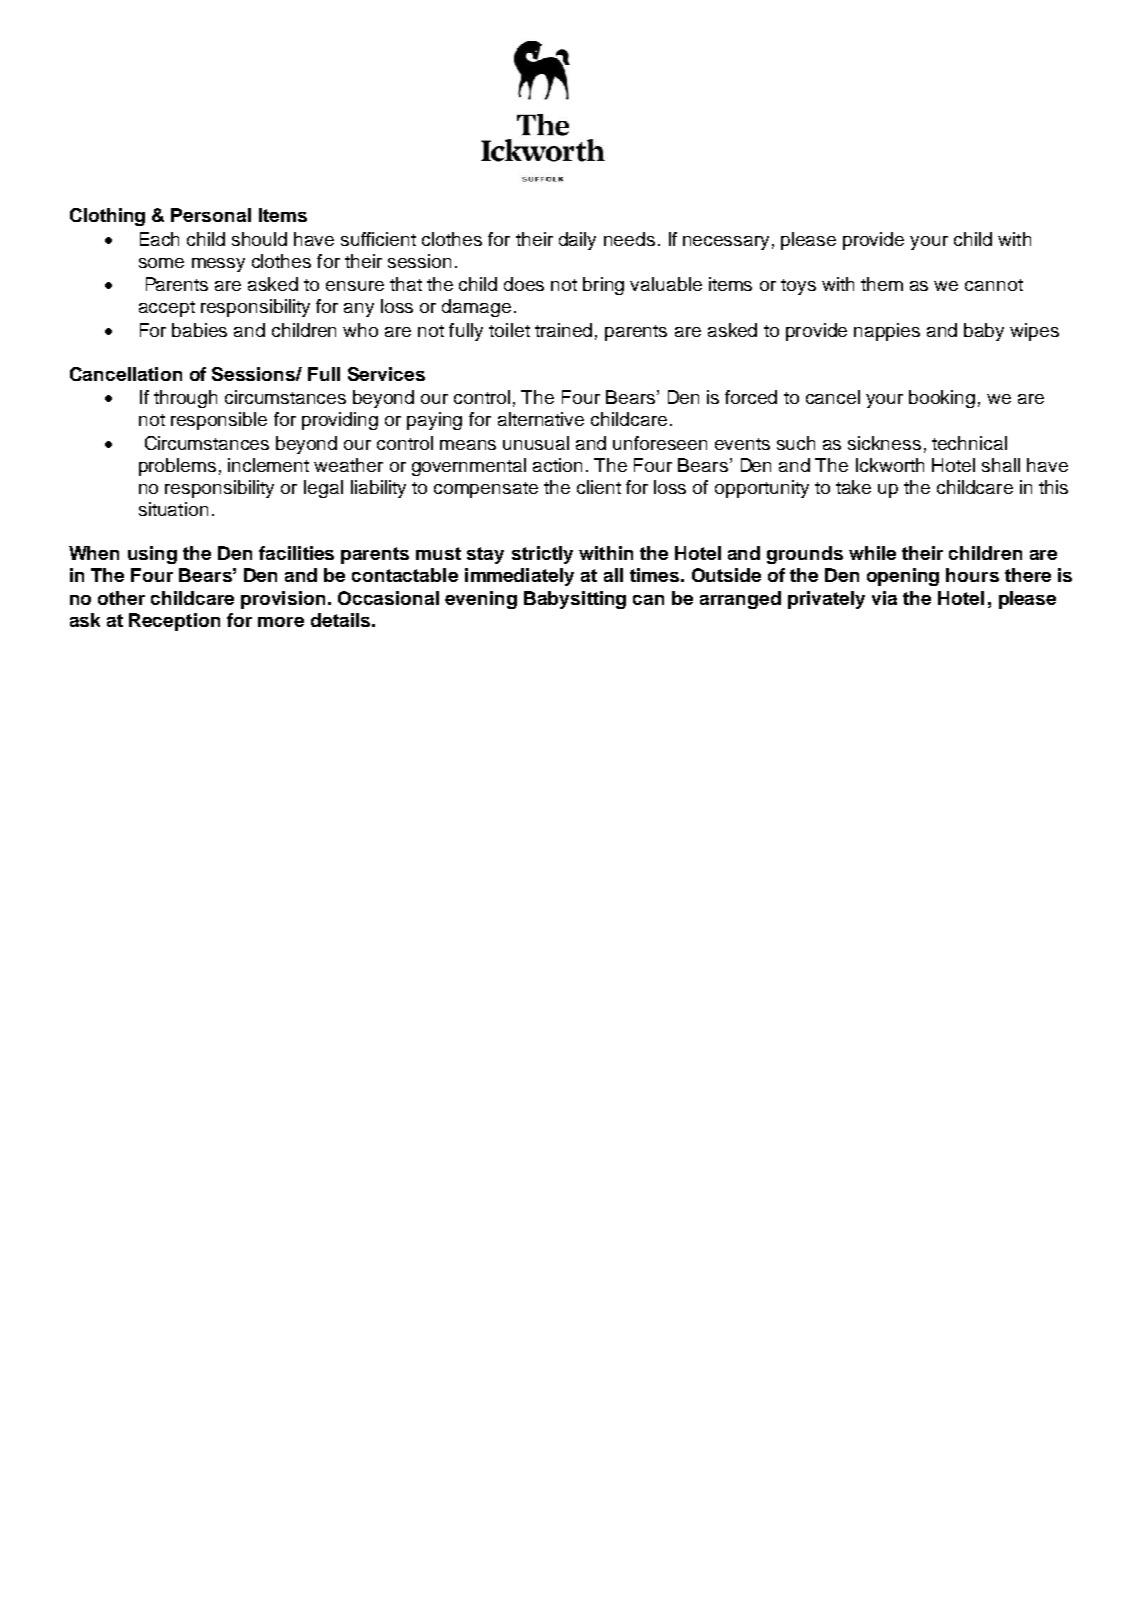 This page has height=1618, width=1144. I want to click on daily, so click(577, 241).
